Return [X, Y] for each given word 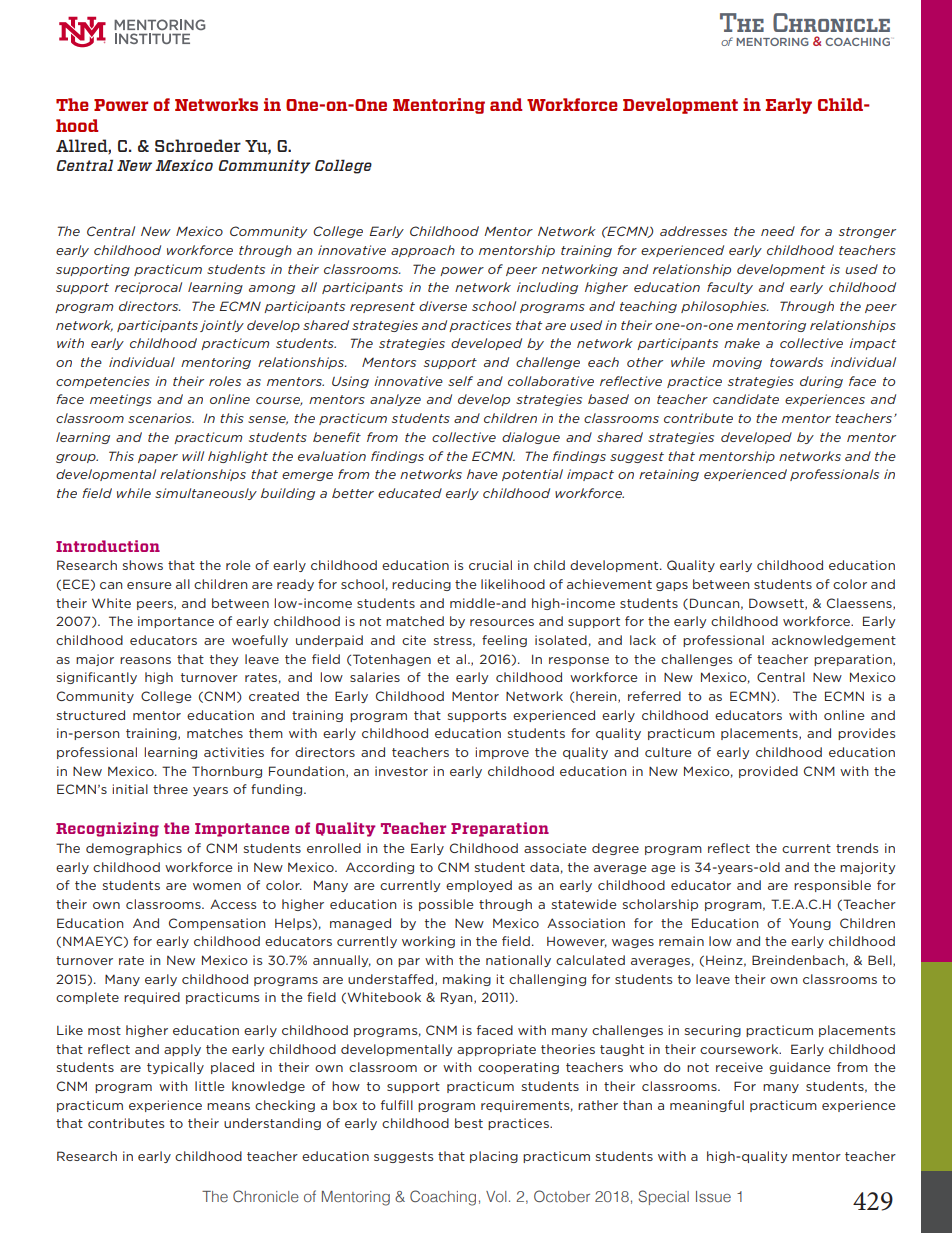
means [228, 1106]
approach [423, 251]
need [778, 231]
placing [494, 1157]
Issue [713, 1196]
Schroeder [198, 145]
